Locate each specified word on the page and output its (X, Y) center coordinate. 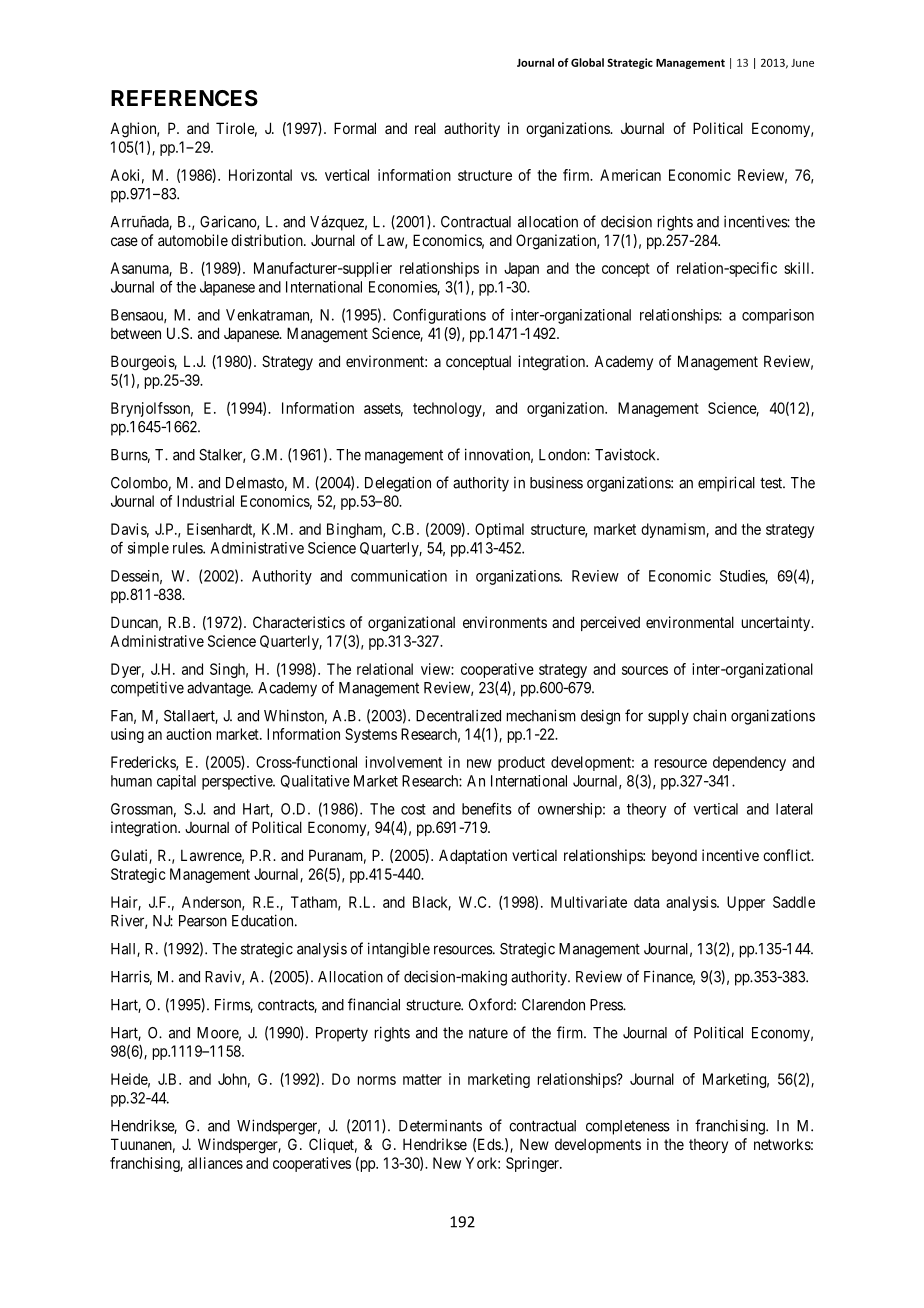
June (802, 63)
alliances (215, 1163)
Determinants (440, 1125)
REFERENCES (184, 98)
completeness (628, 1127)
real (425, 128)
